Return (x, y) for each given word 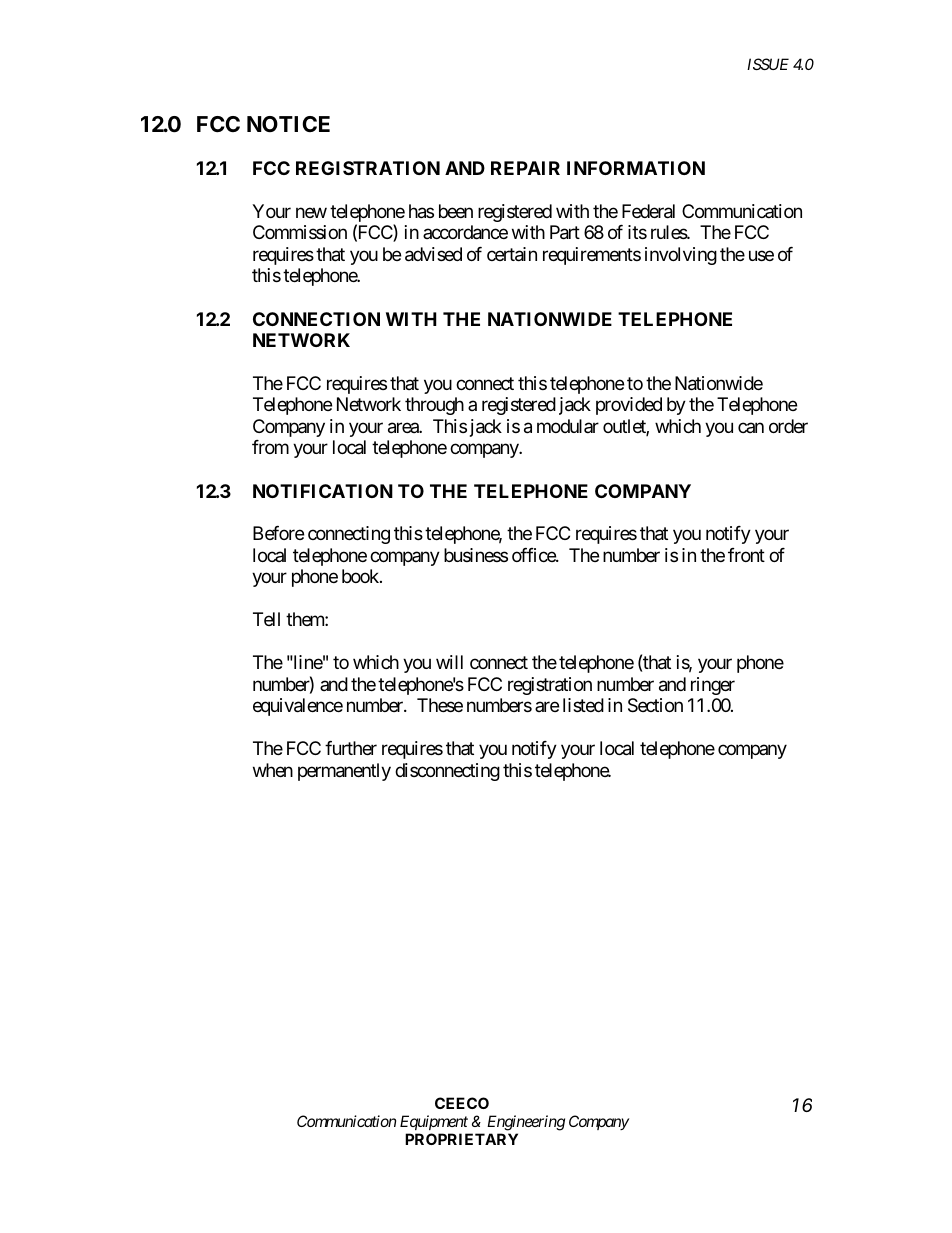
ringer (713, 686)
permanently (344, 772)
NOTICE (288, 124)
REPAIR (525, 168)
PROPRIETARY (461, 1139)
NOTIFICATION (323, 491)
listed (583, 705)
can (751, 427)
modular (568, 426)
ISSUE (768, 64)
